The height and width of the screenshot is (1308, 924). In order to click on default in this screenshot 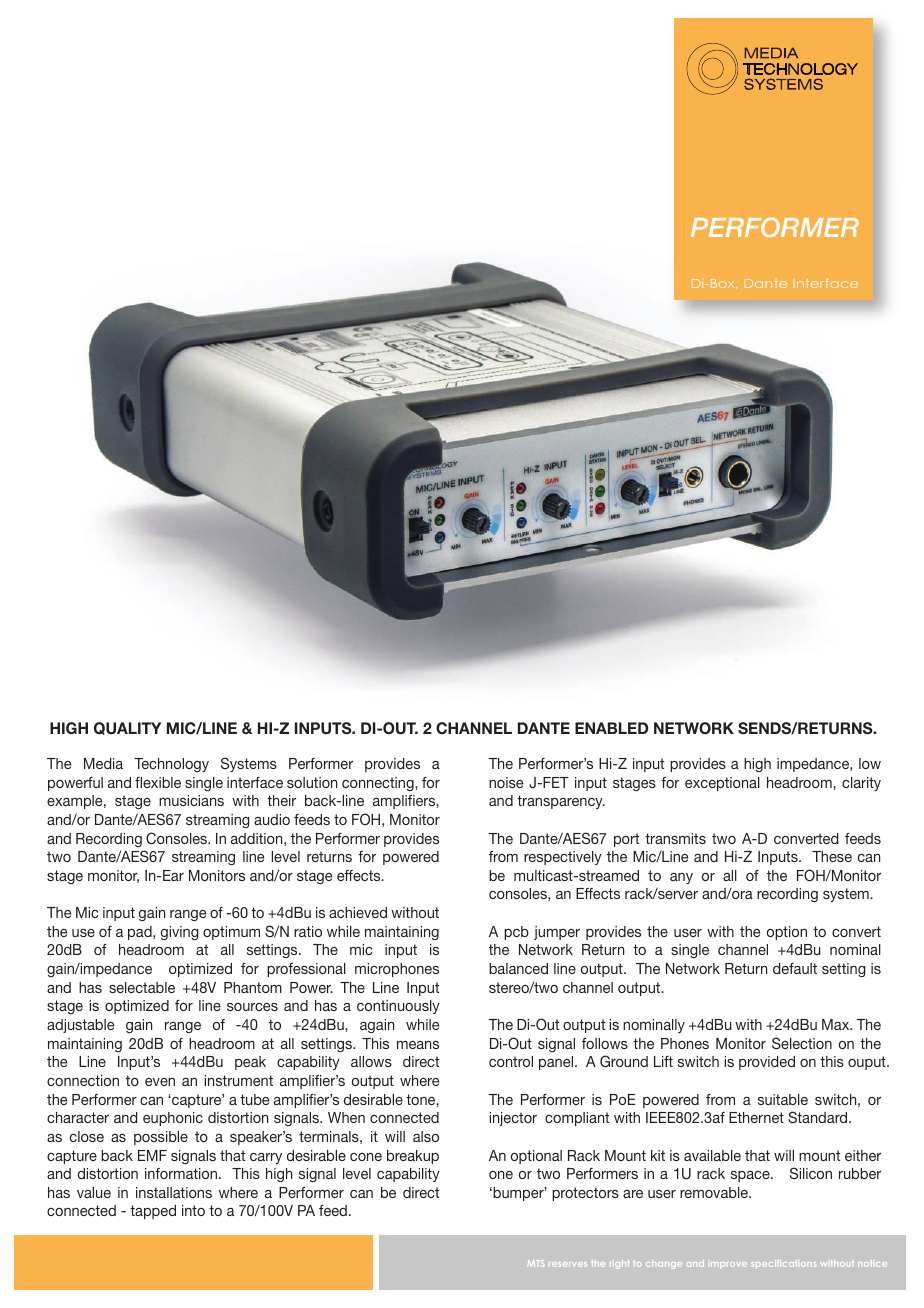, I will do `click(795, 968)`.
